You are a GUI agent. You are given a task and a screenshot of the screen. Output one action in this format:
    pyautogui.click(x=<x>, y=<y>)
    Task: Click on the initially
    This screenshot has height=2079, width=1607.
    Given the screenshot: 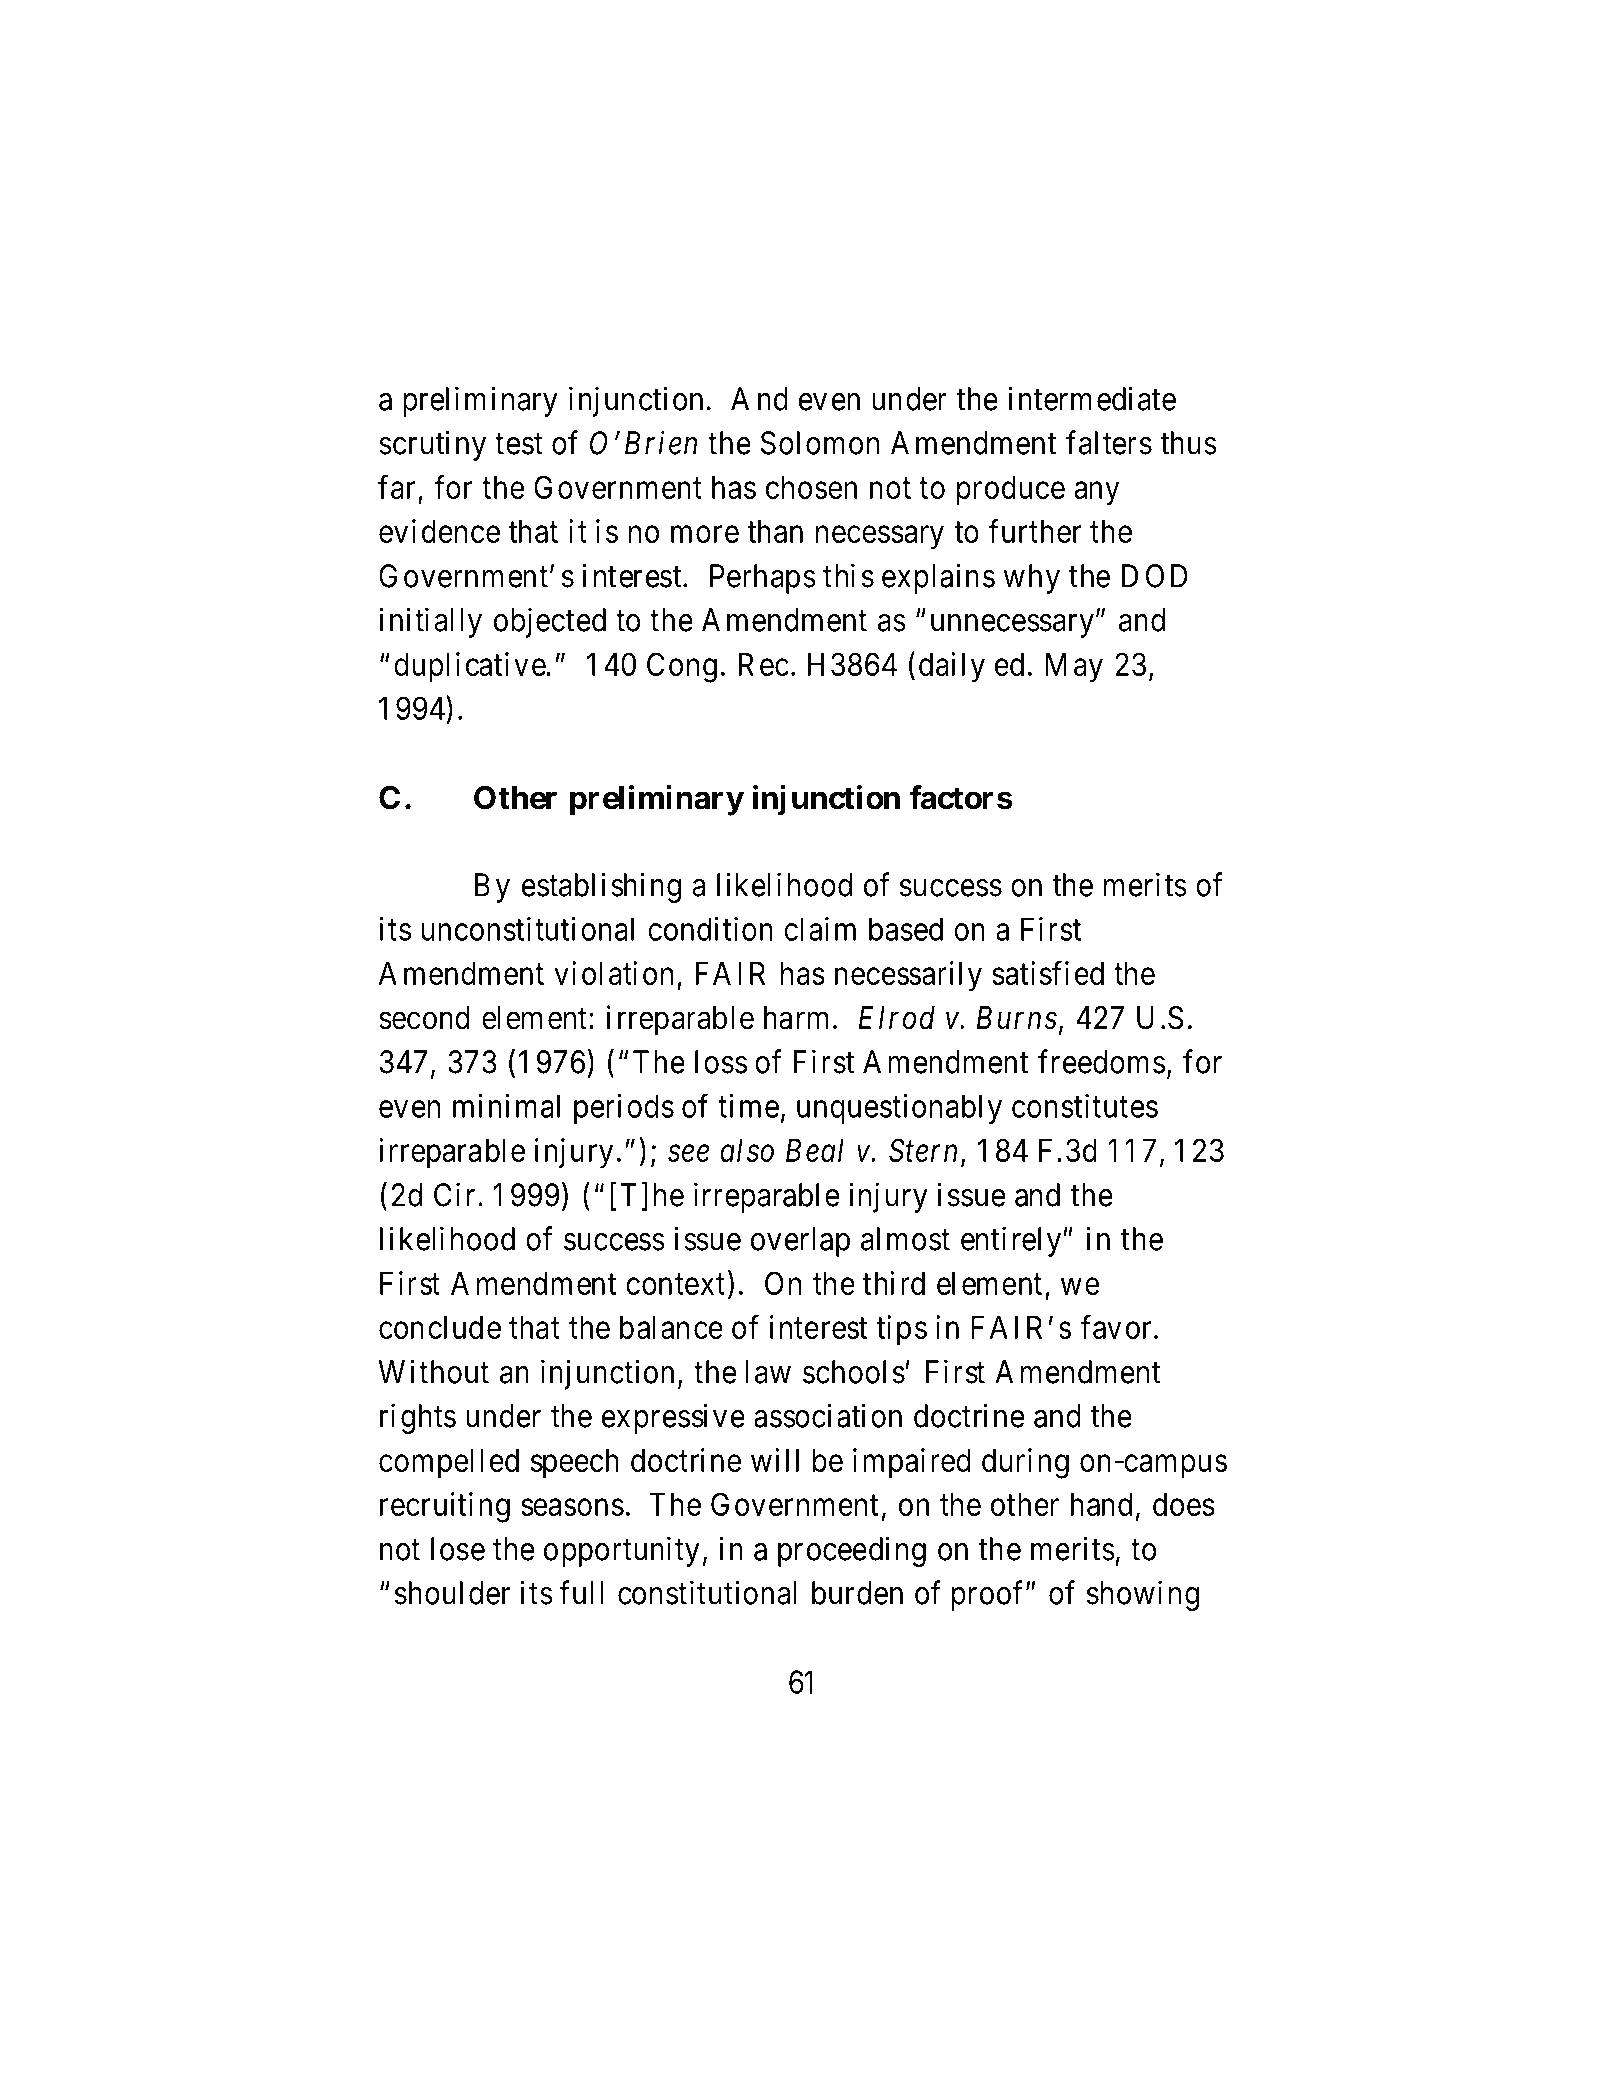 What is the action you would take?
    pyautogui.click(x=430, y=622)
